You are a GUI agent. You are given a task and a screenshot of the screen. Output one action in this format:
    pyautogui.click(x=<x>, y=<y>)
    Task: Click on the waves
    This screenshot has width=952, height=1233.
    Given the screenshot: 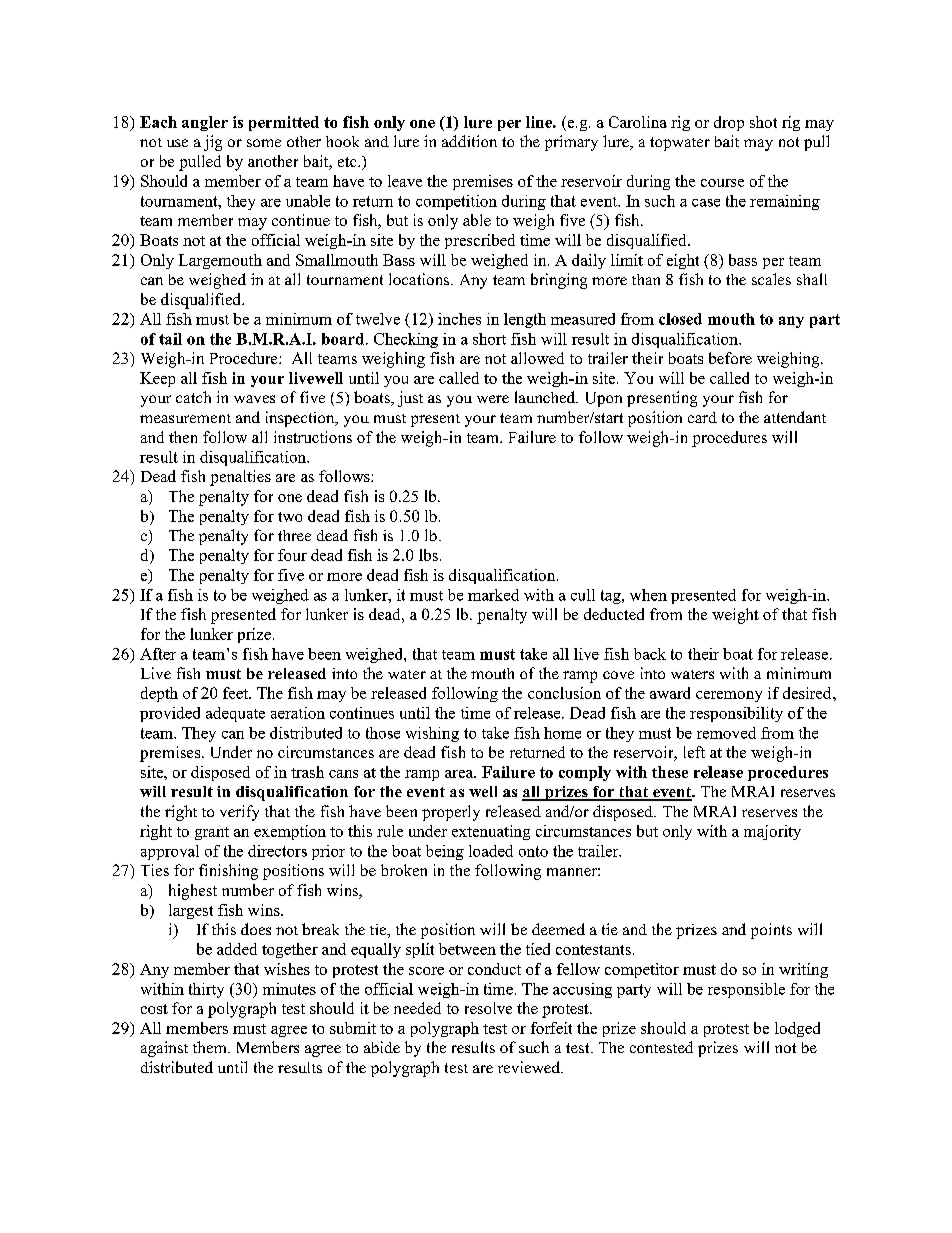 What is the action you would take?
    pyautogui.click(x=254, y=399)
